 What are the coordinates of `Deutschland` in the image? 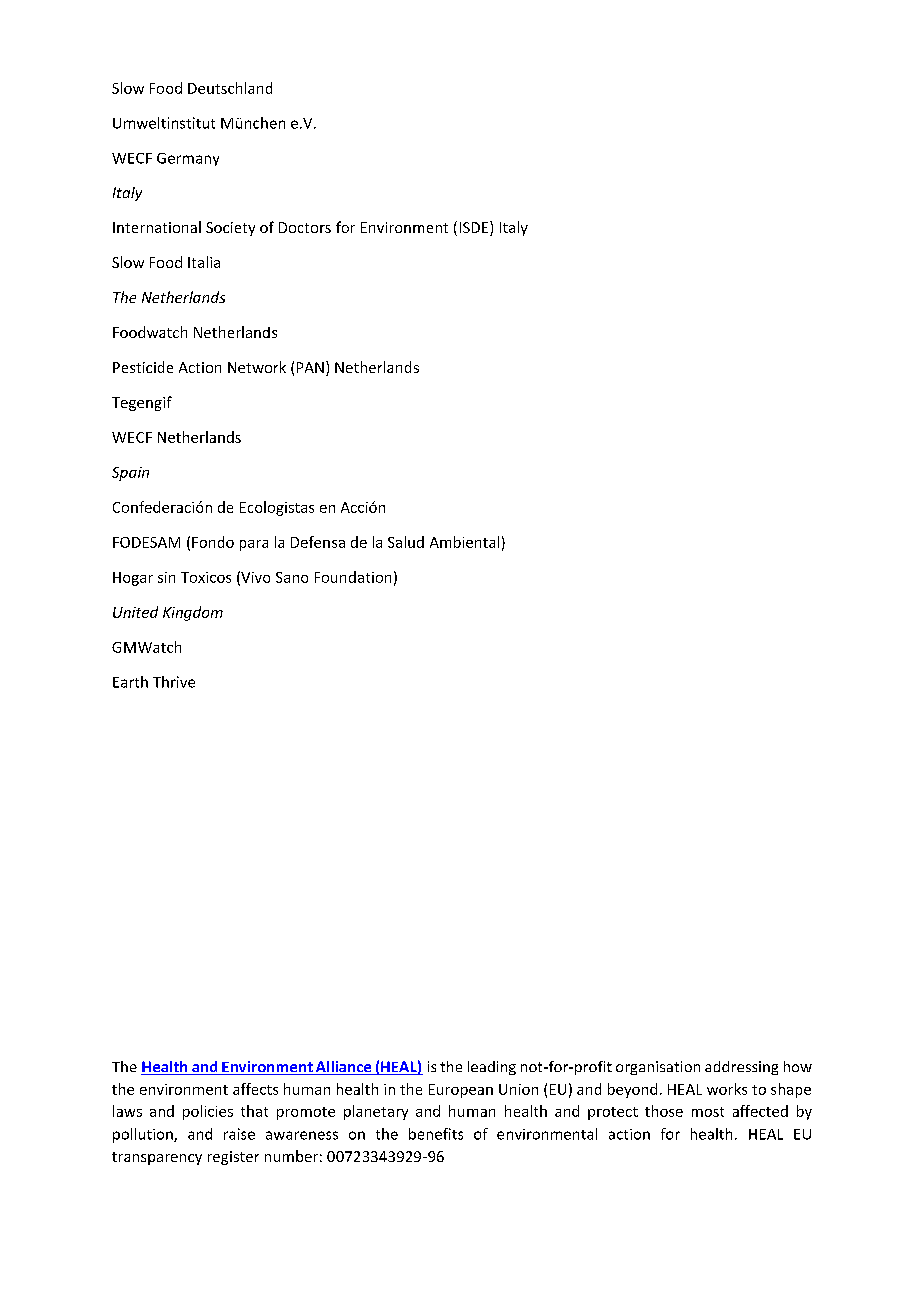 It's located at (230, 88).
